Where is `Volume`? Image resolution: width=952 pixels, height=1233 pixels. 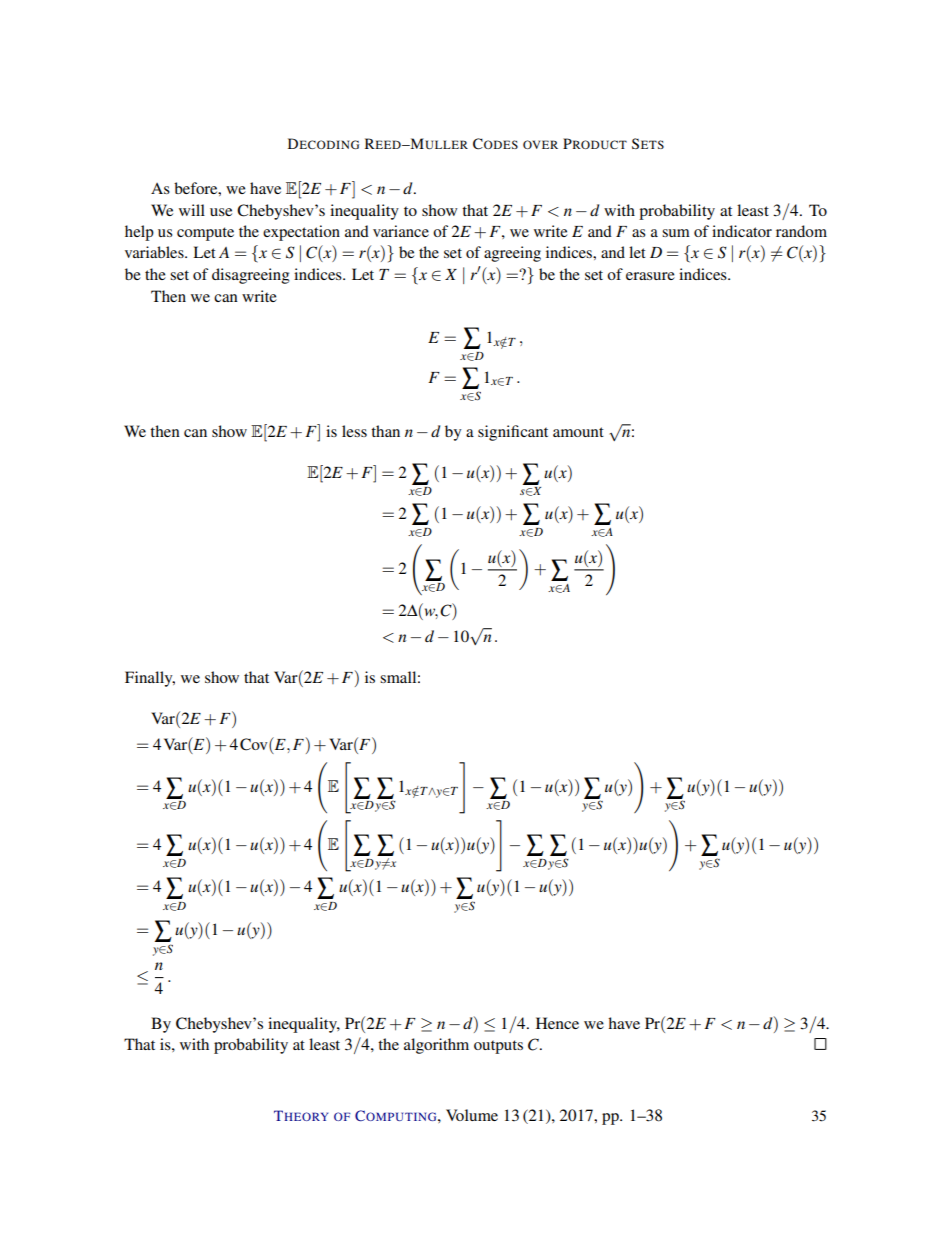
Volume is located at coordinates (472, 1115).
